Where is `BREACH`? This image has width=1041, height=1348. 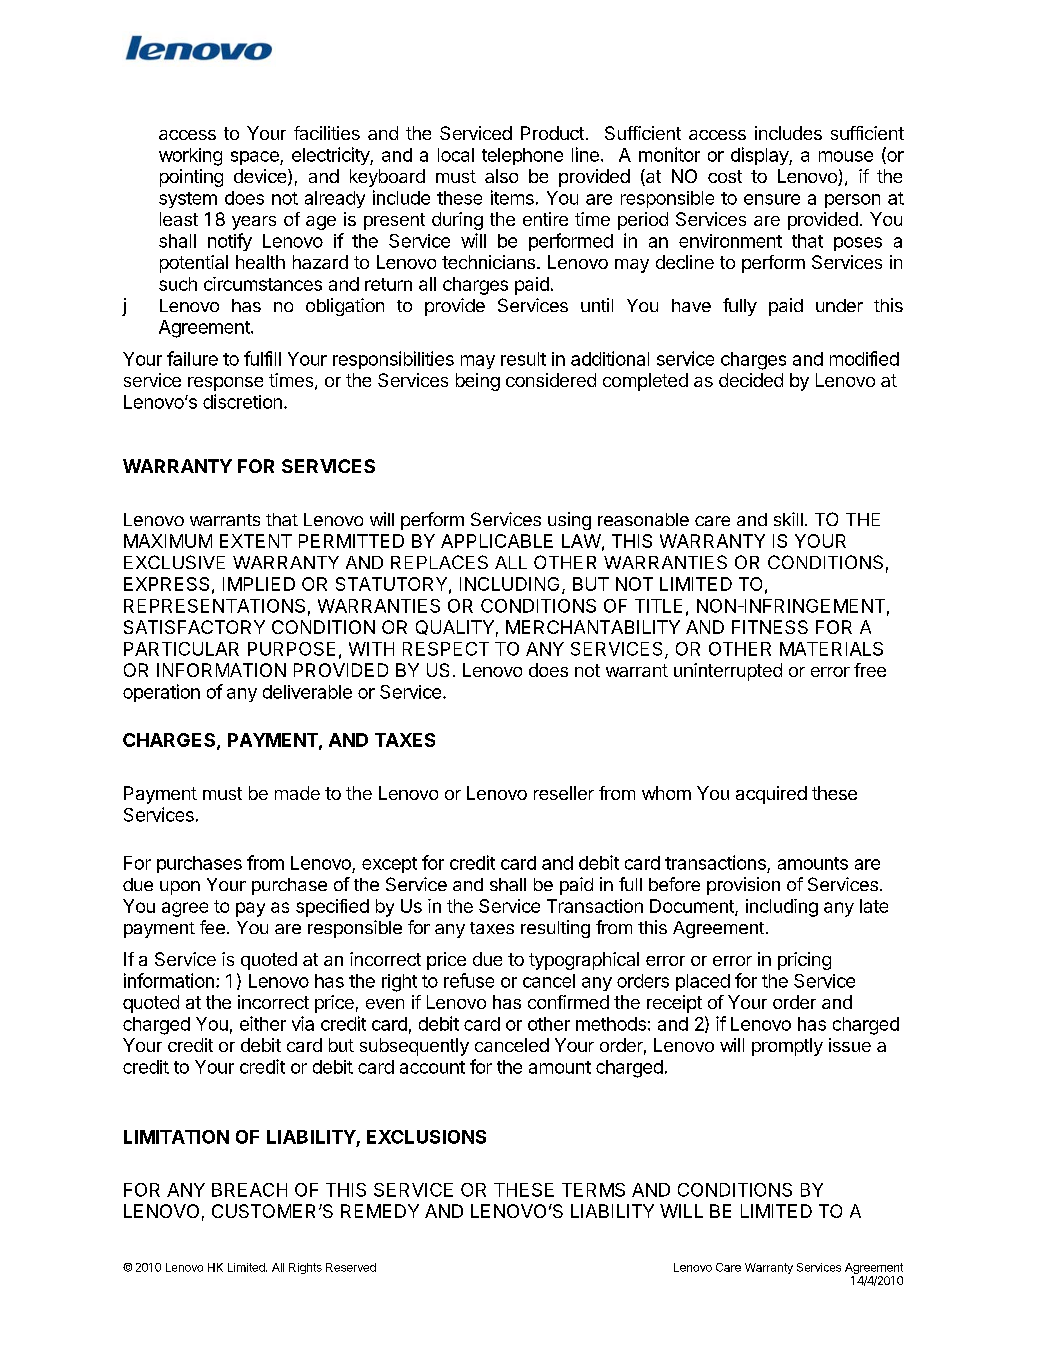 BREACH is located at coordinates (249, 1190).
